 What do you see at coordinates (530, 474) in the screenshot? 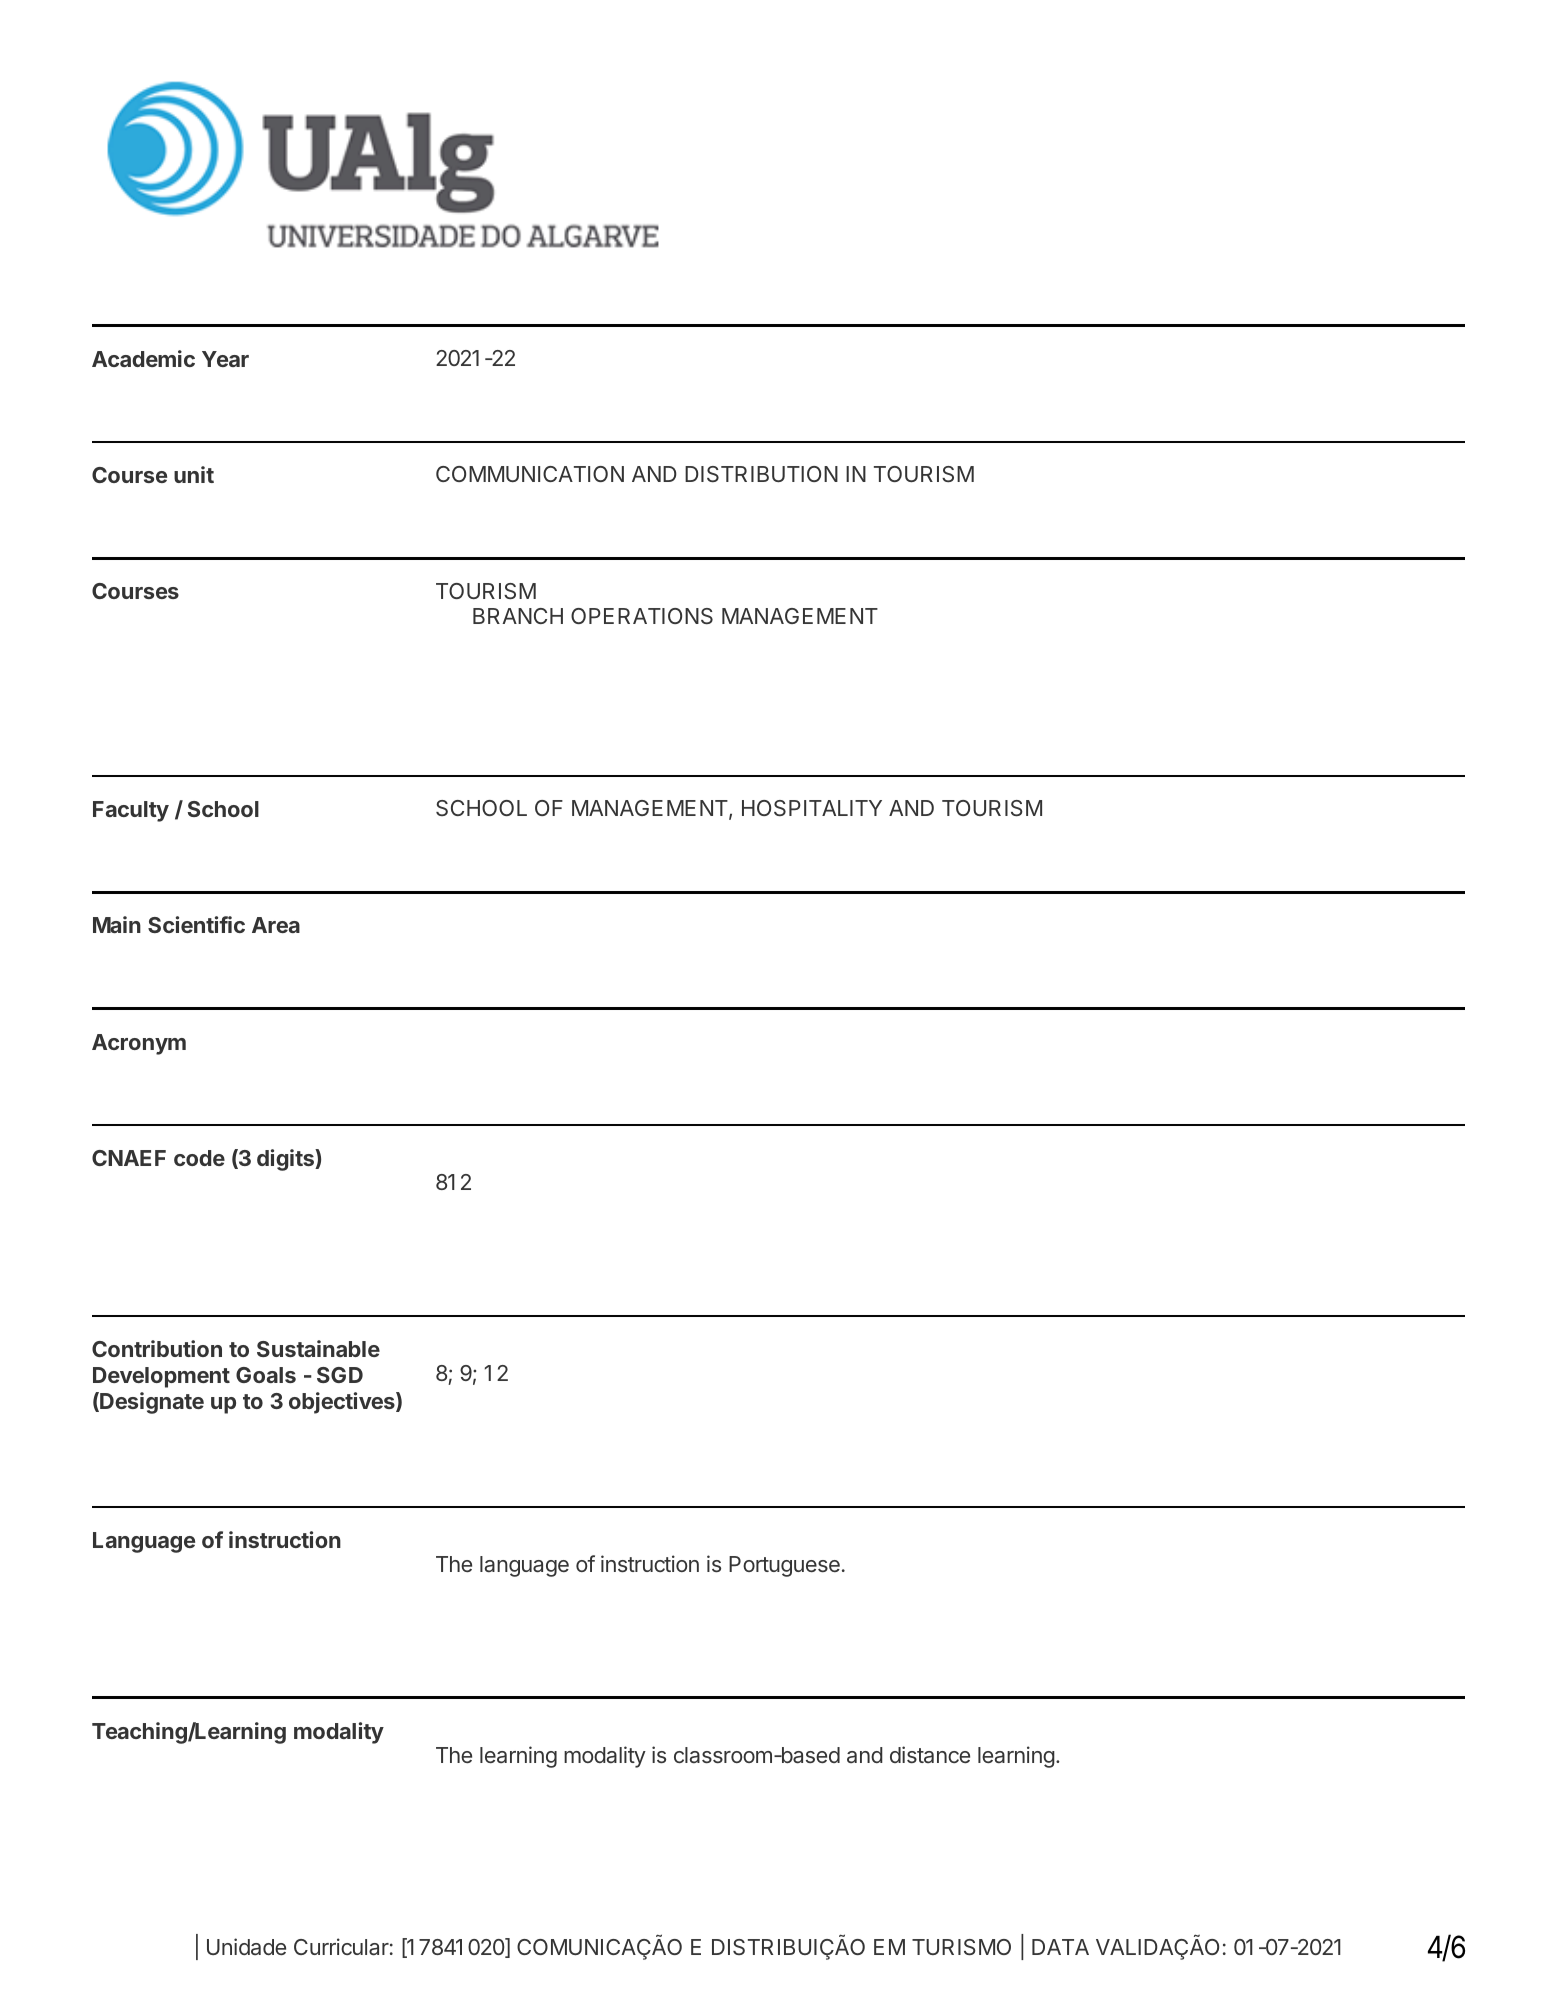
I see `COMMUNICATION` at bounding box center [530, 474].
